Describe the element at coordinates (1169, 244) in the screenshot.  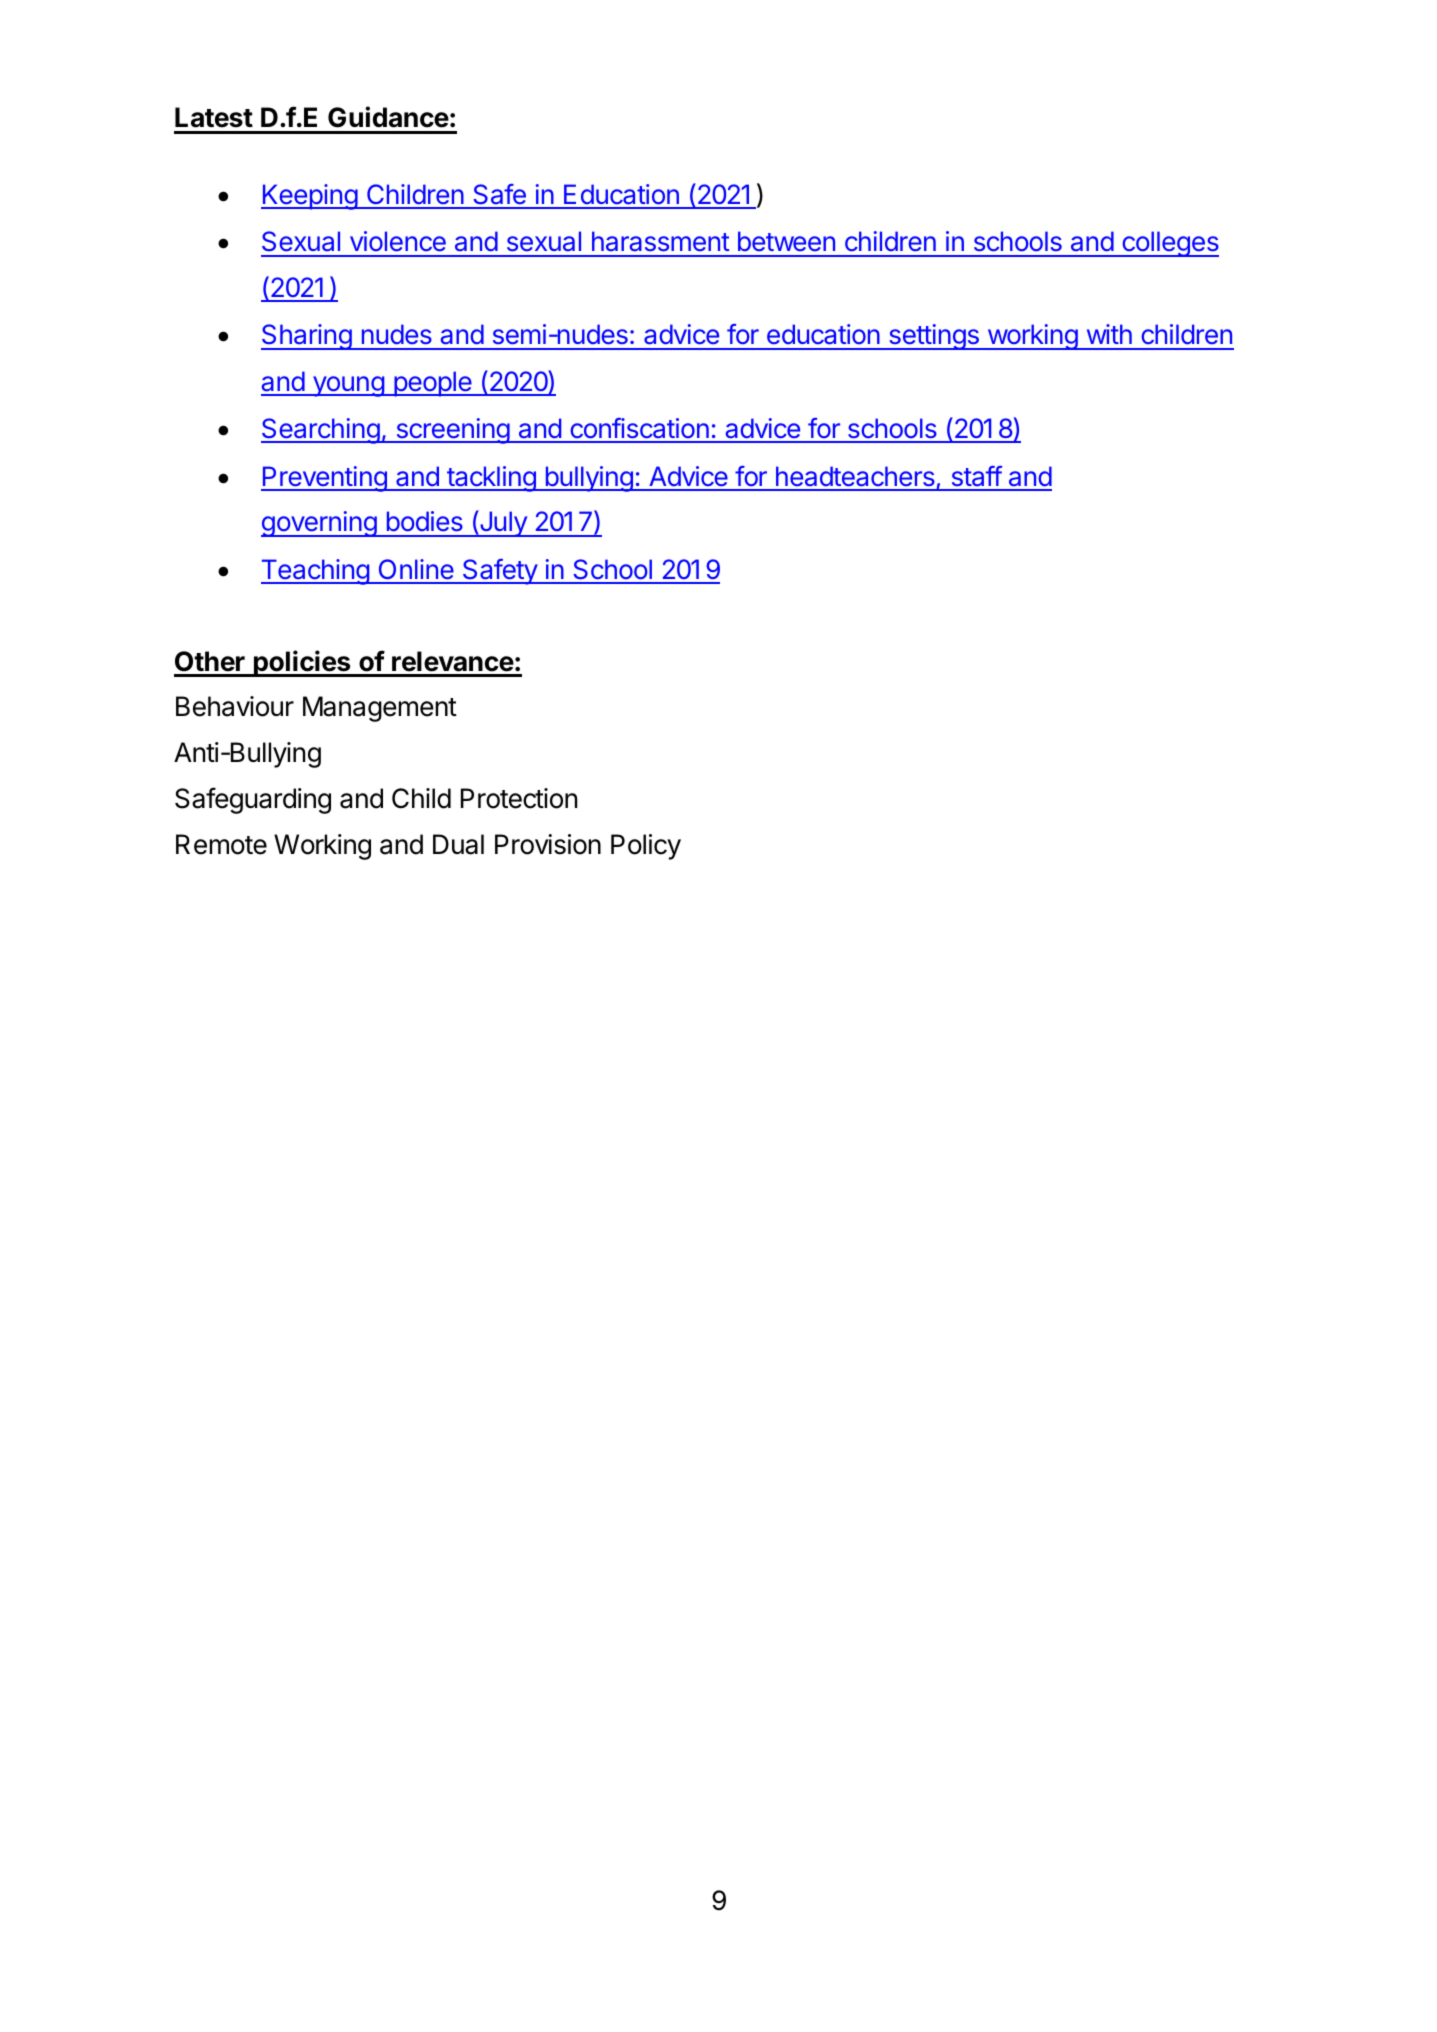
I see `colleges` at that location.
